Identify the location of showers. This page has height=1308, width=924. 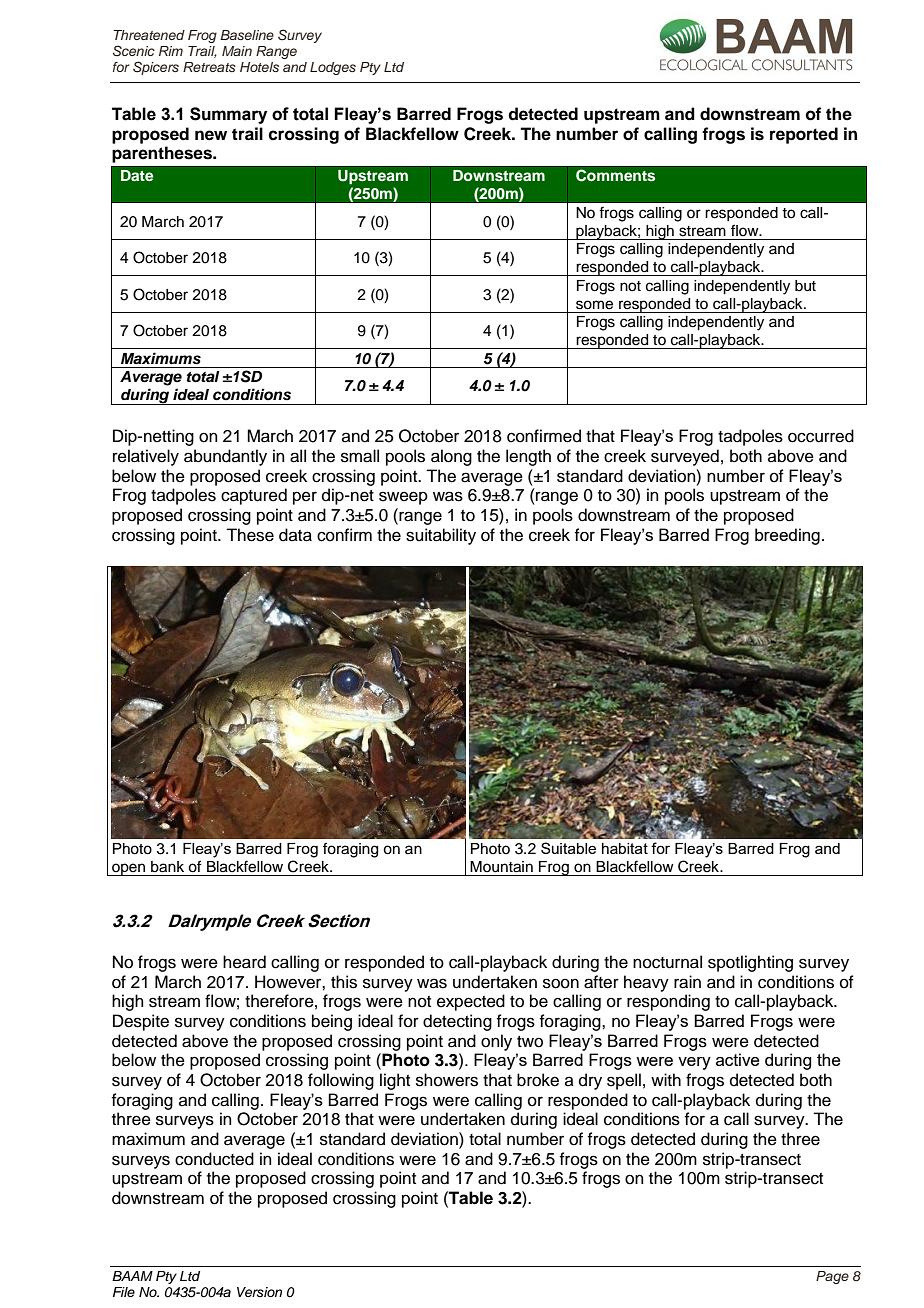
(447, 1080).
